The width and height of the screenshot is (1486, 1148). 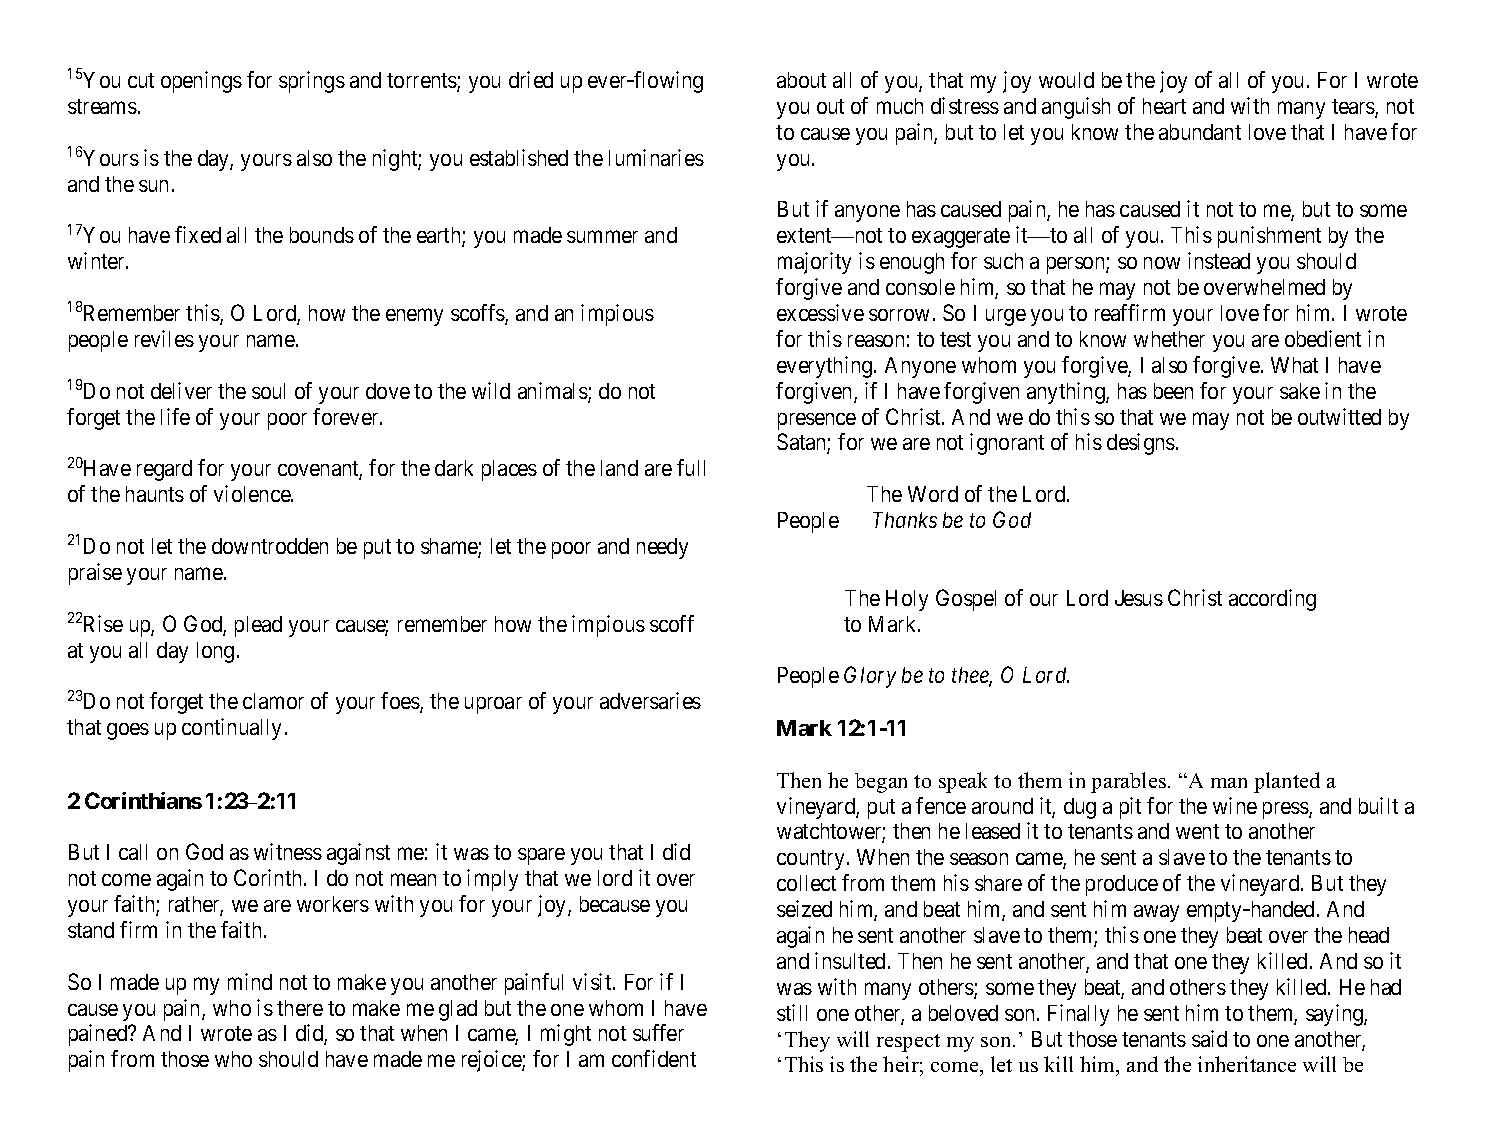 What do you see at coordinates (201, 82) in the screenshot?
I see `openings` at bounding box center [201, 82].
